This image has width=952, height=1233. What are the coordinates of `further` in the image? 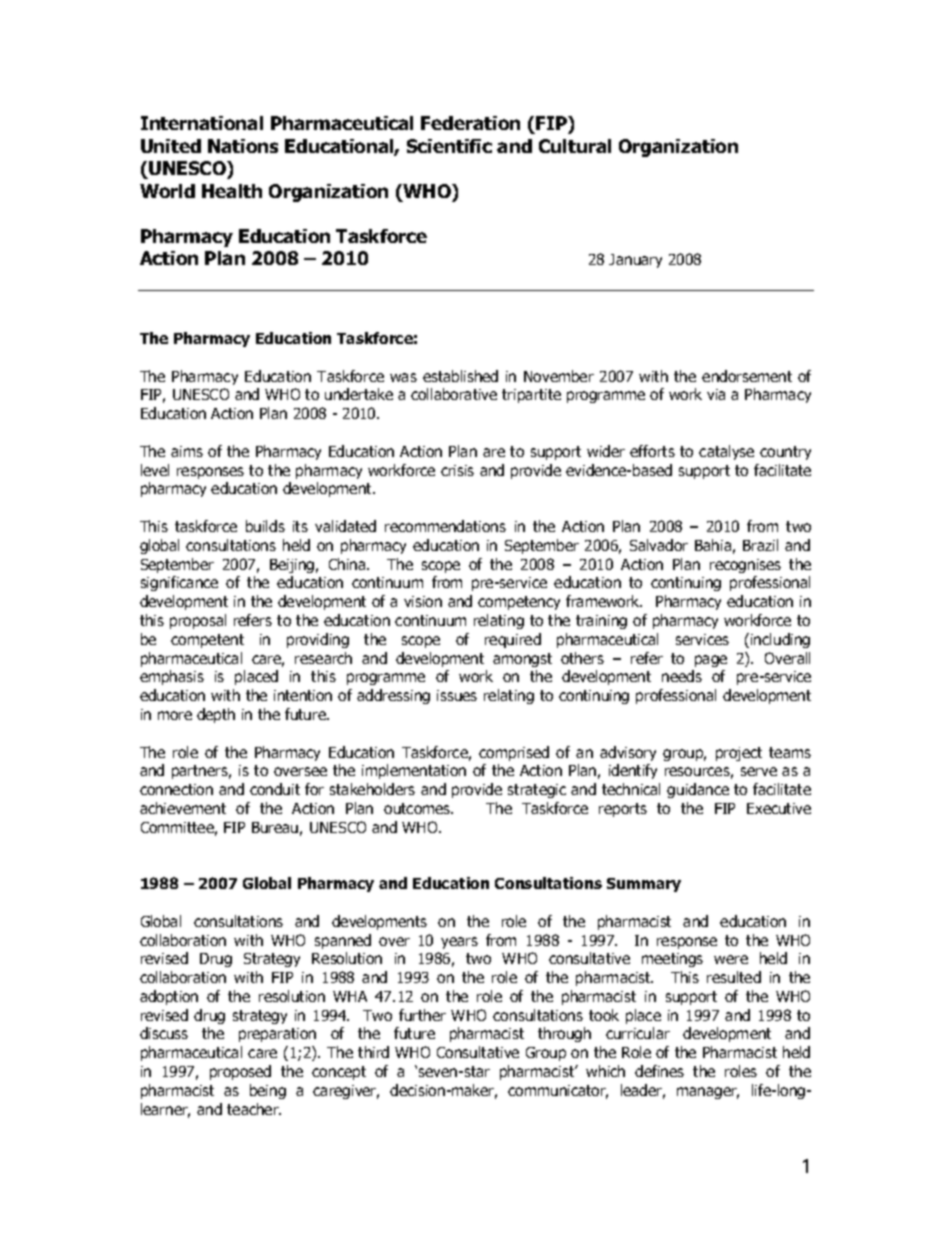 It's located at (422, 1015).
